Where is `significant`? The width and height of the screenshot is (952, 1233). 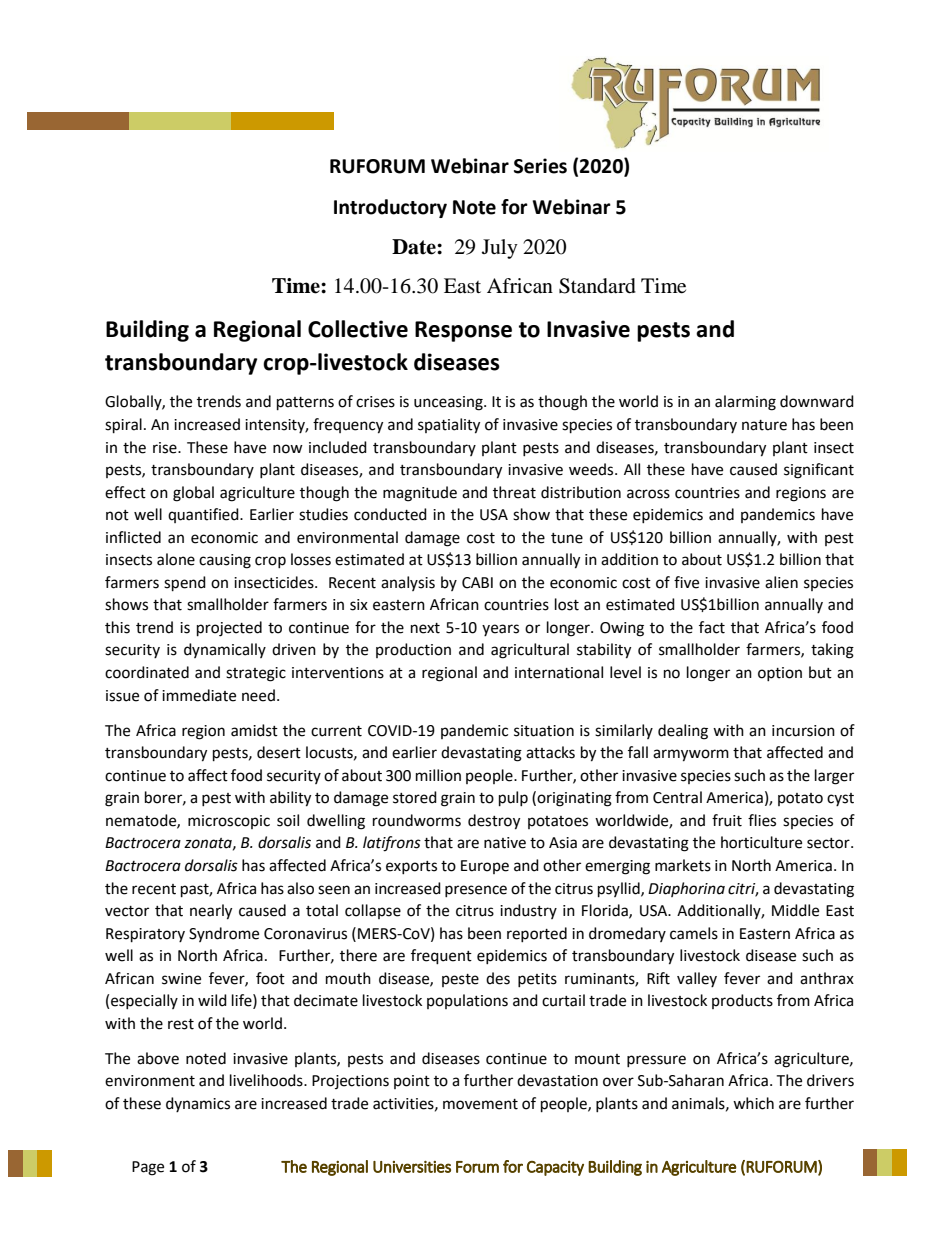 significant is located at coordinates (819, 471).
